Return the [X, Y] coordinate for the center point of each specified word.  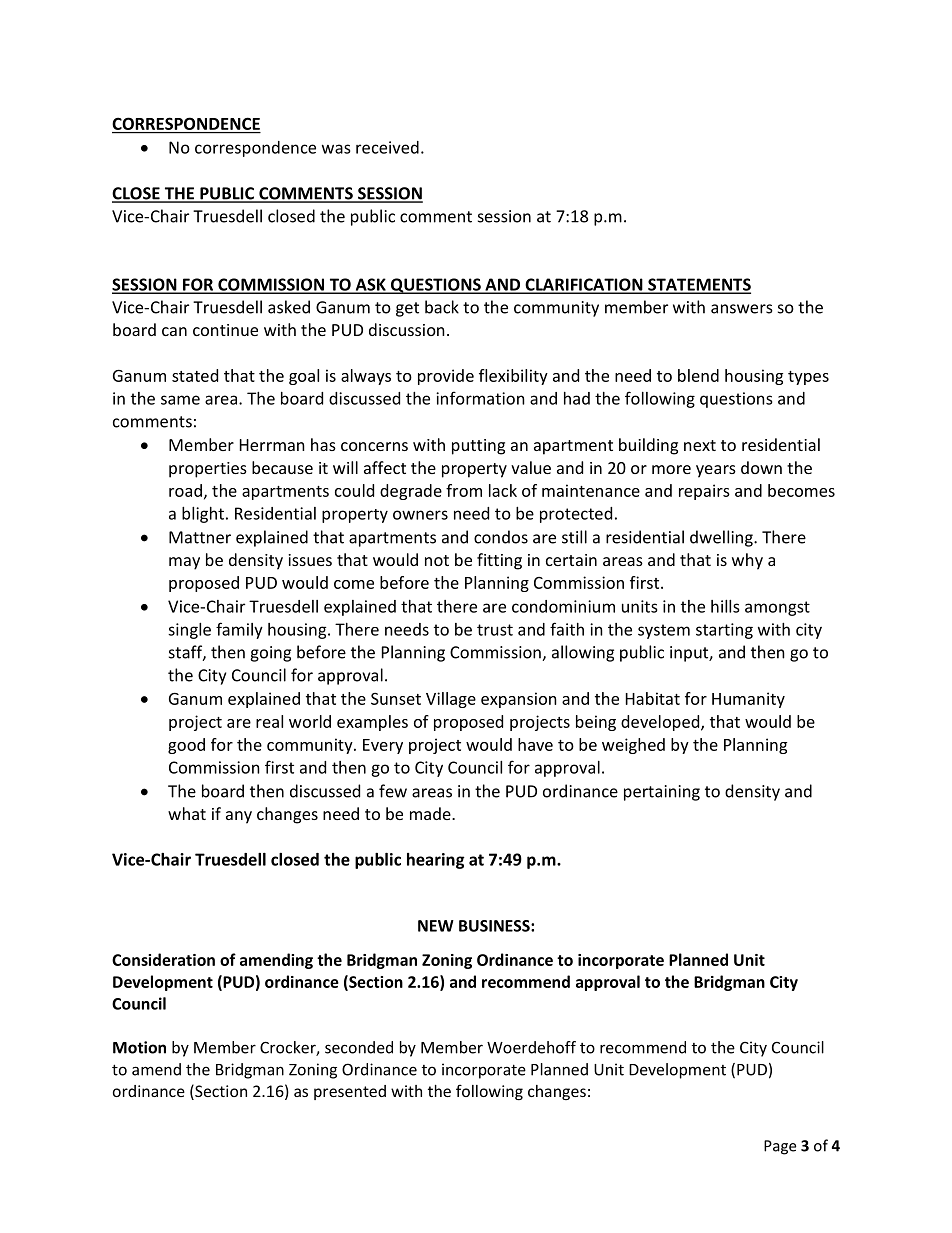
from [464, 490]
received [387, 147]
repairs [704, 492]
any [239, 817]
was [336, 149]
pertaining [662, 793]
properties [208, 470]
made [431, 813]
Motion [139, 1047]
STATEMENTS [698, 285]
